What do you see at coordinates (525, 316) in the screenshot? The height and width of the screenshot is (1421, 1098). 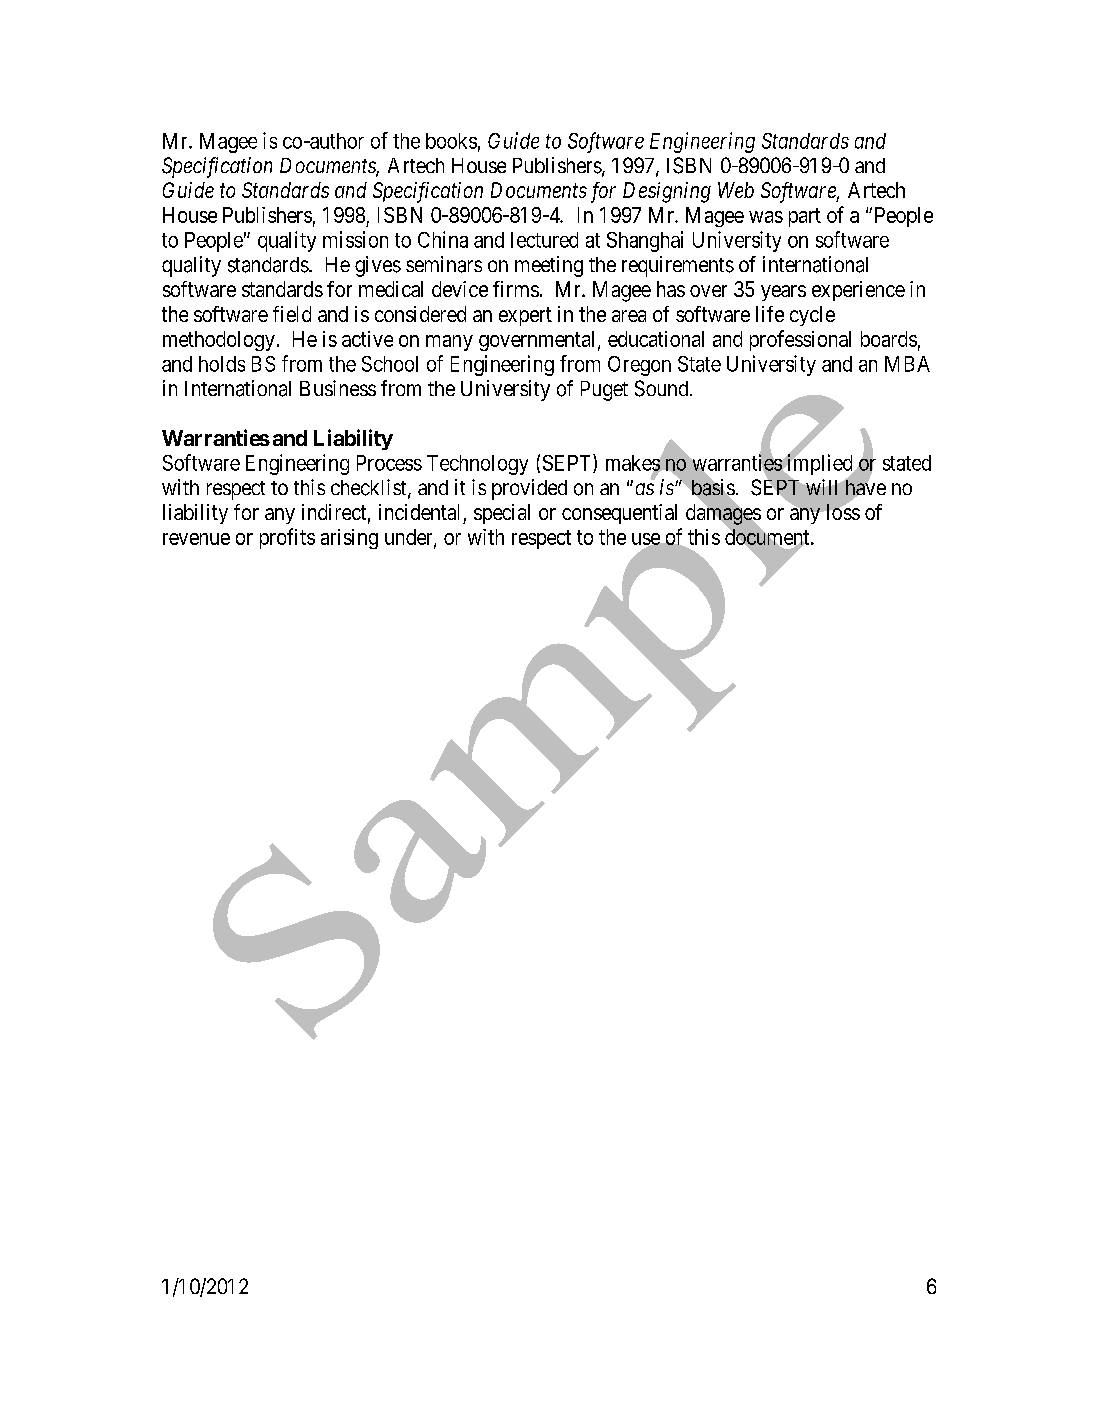 I see `expert` at bounding box center [525, 316].
